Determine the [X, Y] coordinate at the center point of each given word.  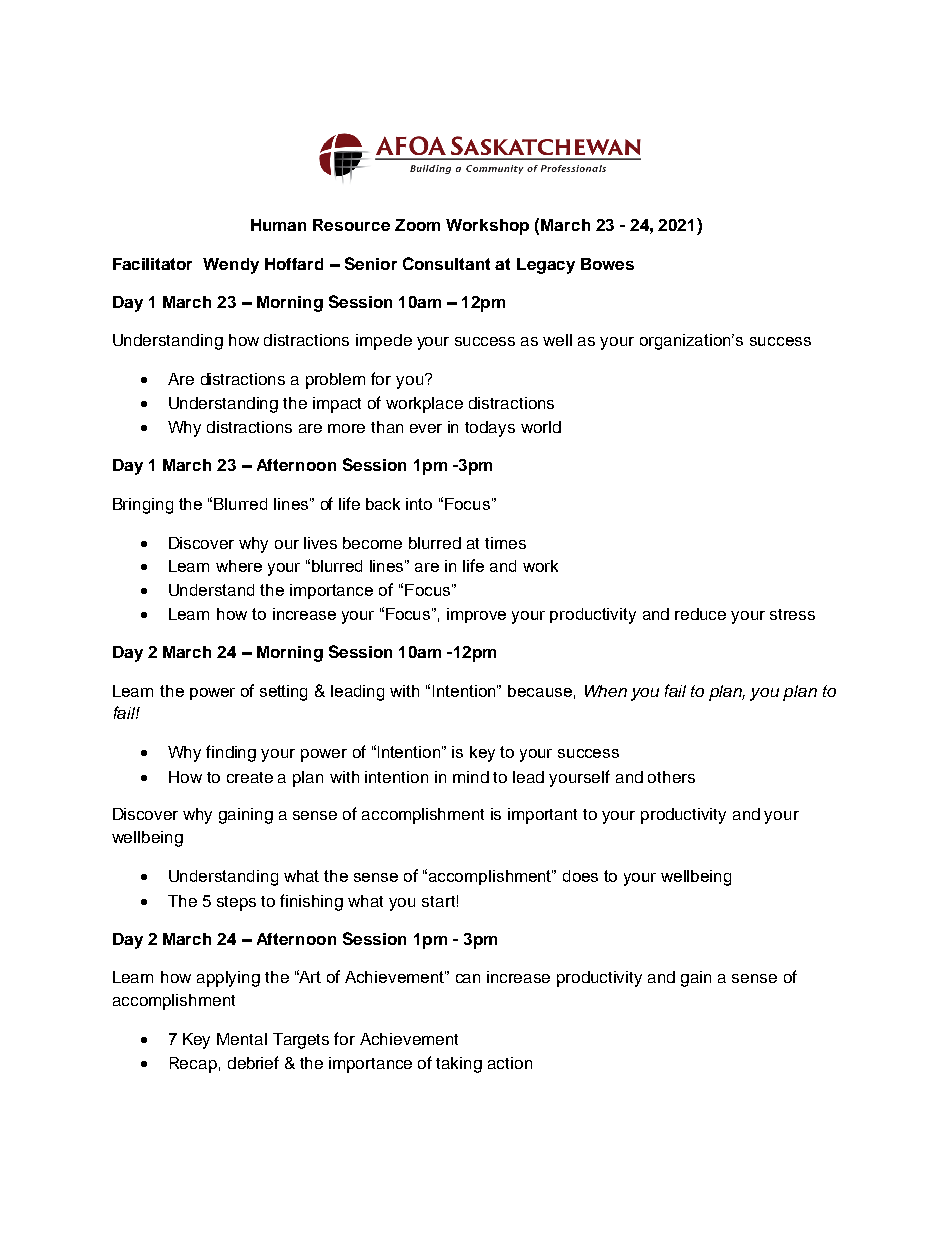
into [419, 504]
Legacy [546, 266]
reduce [700, 614]
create [250, 777]
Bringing [143, 506]
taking [459, 1065]
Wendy [231, 266]
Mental [242, 1039]
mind [471, 777]
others [671, 777]
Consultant [446, 263]
